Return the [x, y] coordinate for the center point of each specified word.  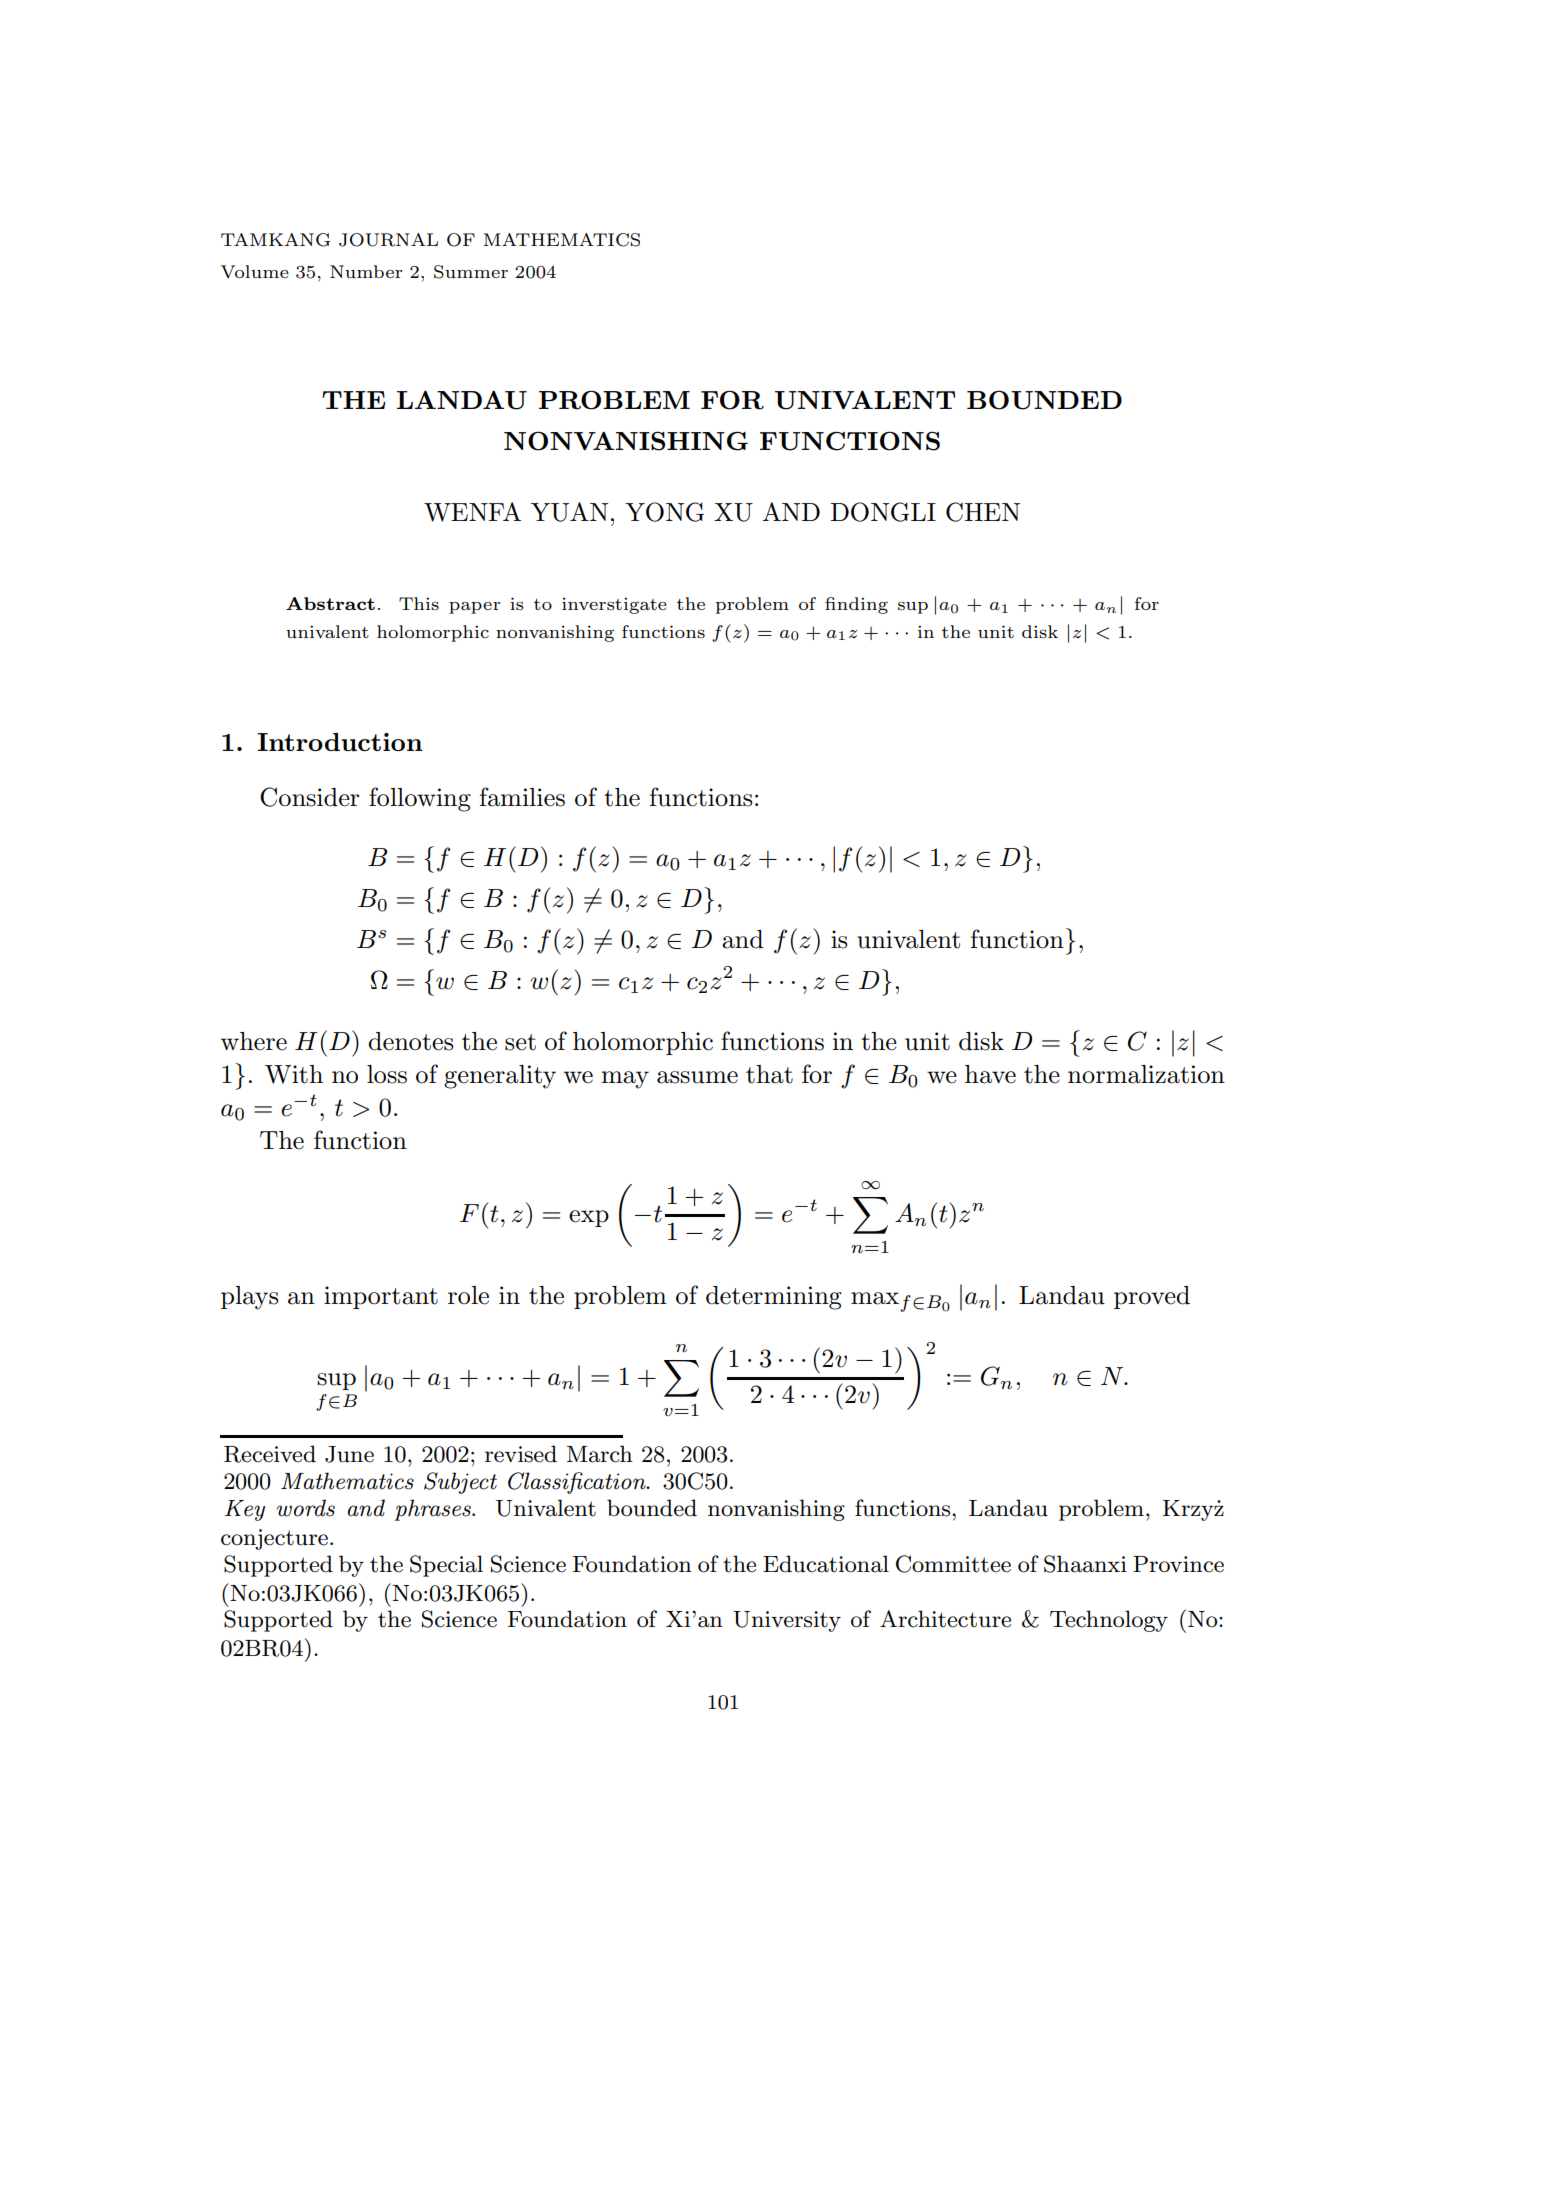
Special [446, 1566]
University [787, 1621]
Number [366, 271]
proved [1152, 1297]
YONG [664, 512]
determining [774, 1298]
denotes [410, 1041]
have [990, 1074]
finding [856, 605]
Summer [471, 272]
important [381, 1297]
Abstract [330, 603]
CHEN [983, 512]
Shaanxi [1085, 1564]
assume [697, 1077]
